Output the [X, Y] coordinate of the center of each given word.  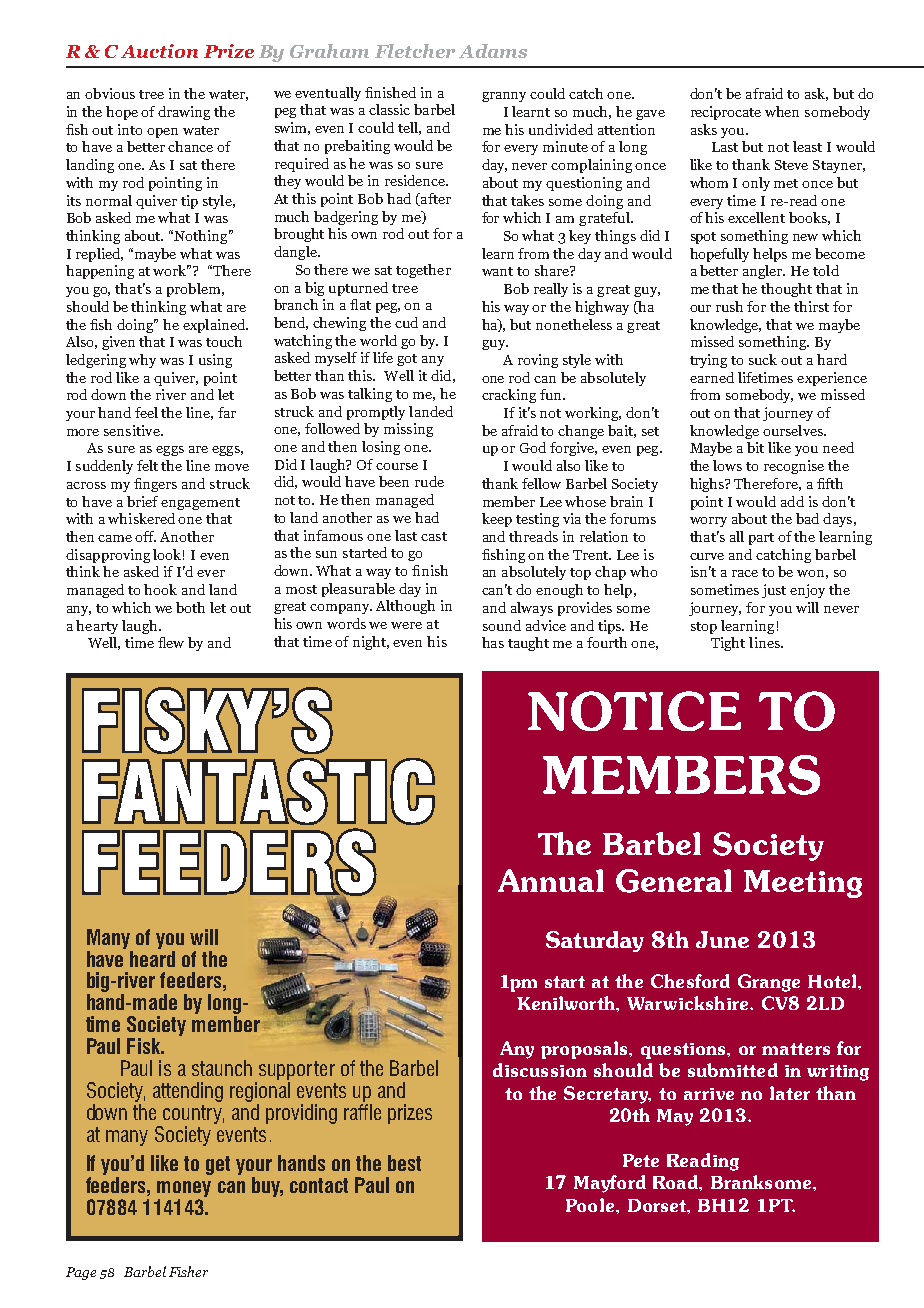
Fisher [188, 1271]
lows [727, 465]
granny [504, 97]
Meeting [803, 884]
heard [152, 959]
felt [147, 465]
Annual [551, 880]
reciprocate [726, 113]
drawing [184, 113]
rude [429, 481]
